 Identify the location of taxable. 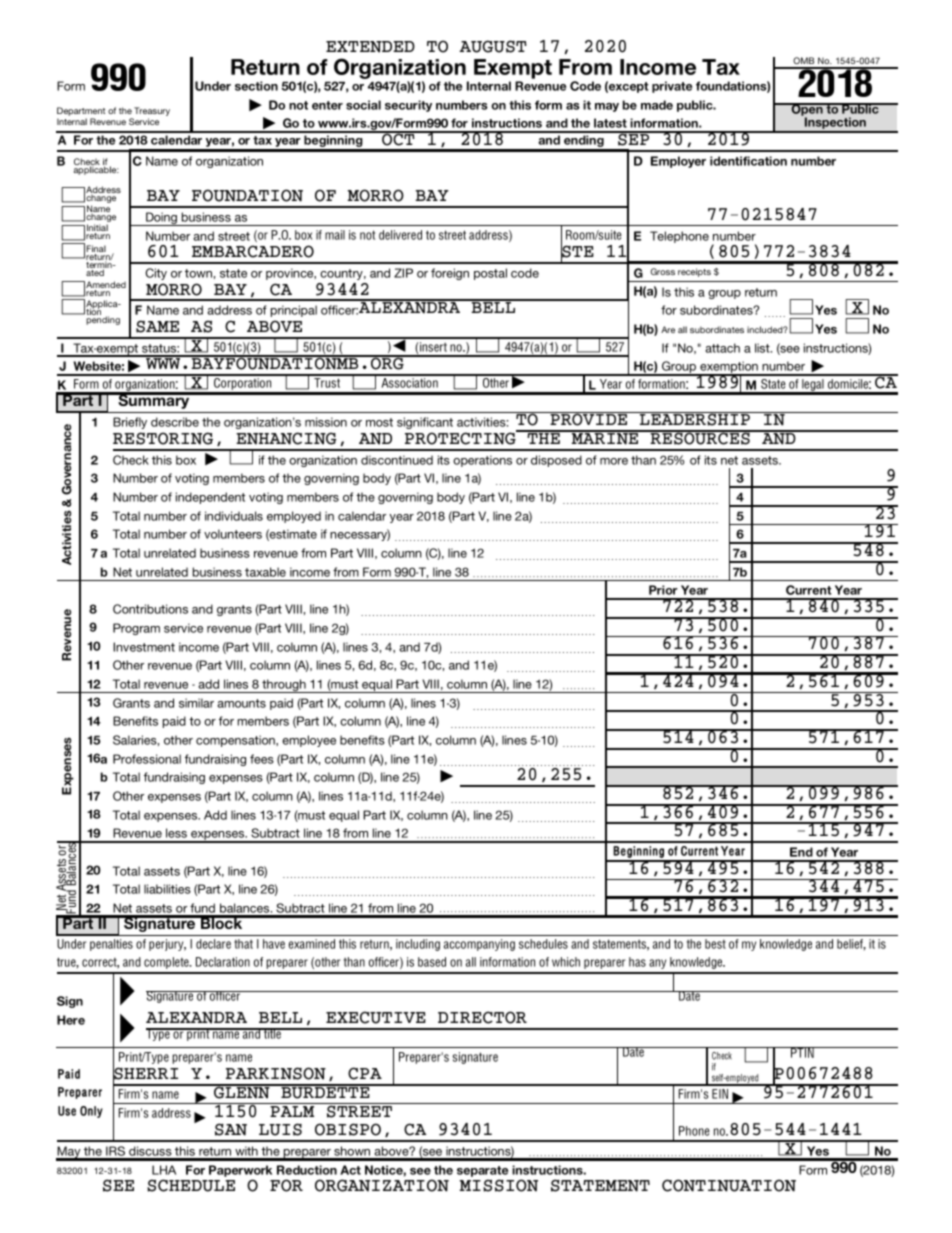
(265, 572).
